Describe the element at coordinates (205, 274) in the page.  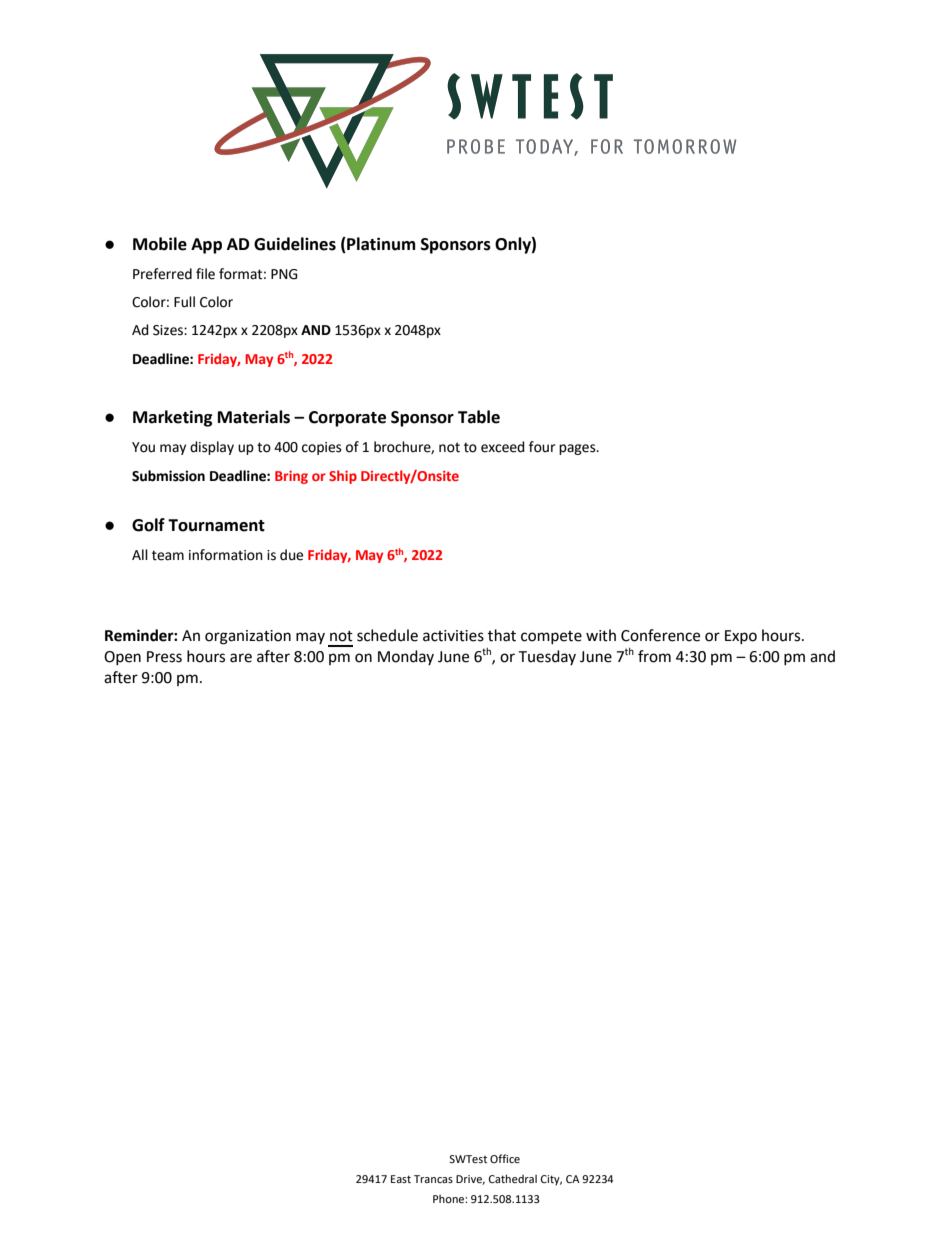
I see `file` at that location.
